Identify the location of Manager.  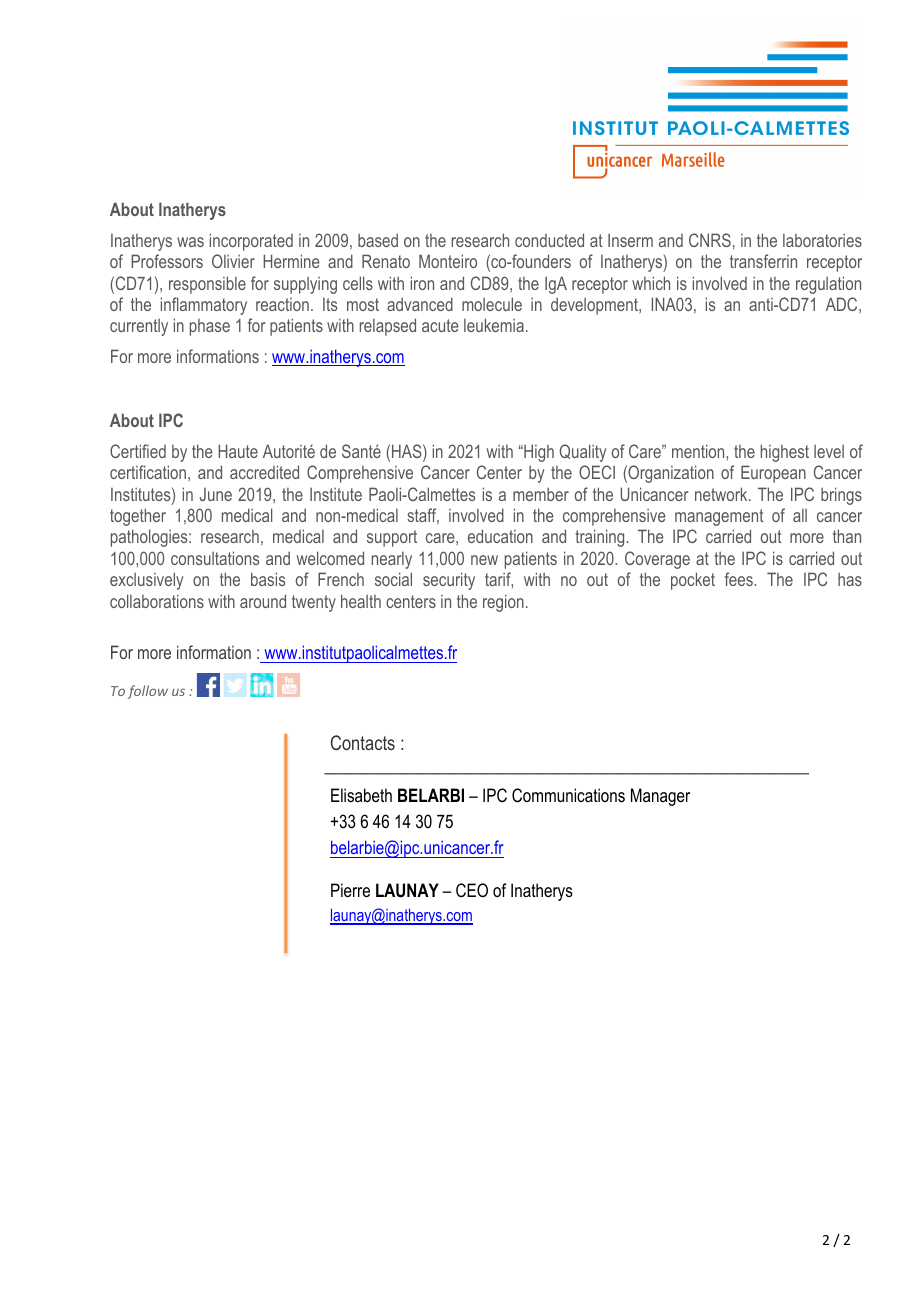
(660, 797).
